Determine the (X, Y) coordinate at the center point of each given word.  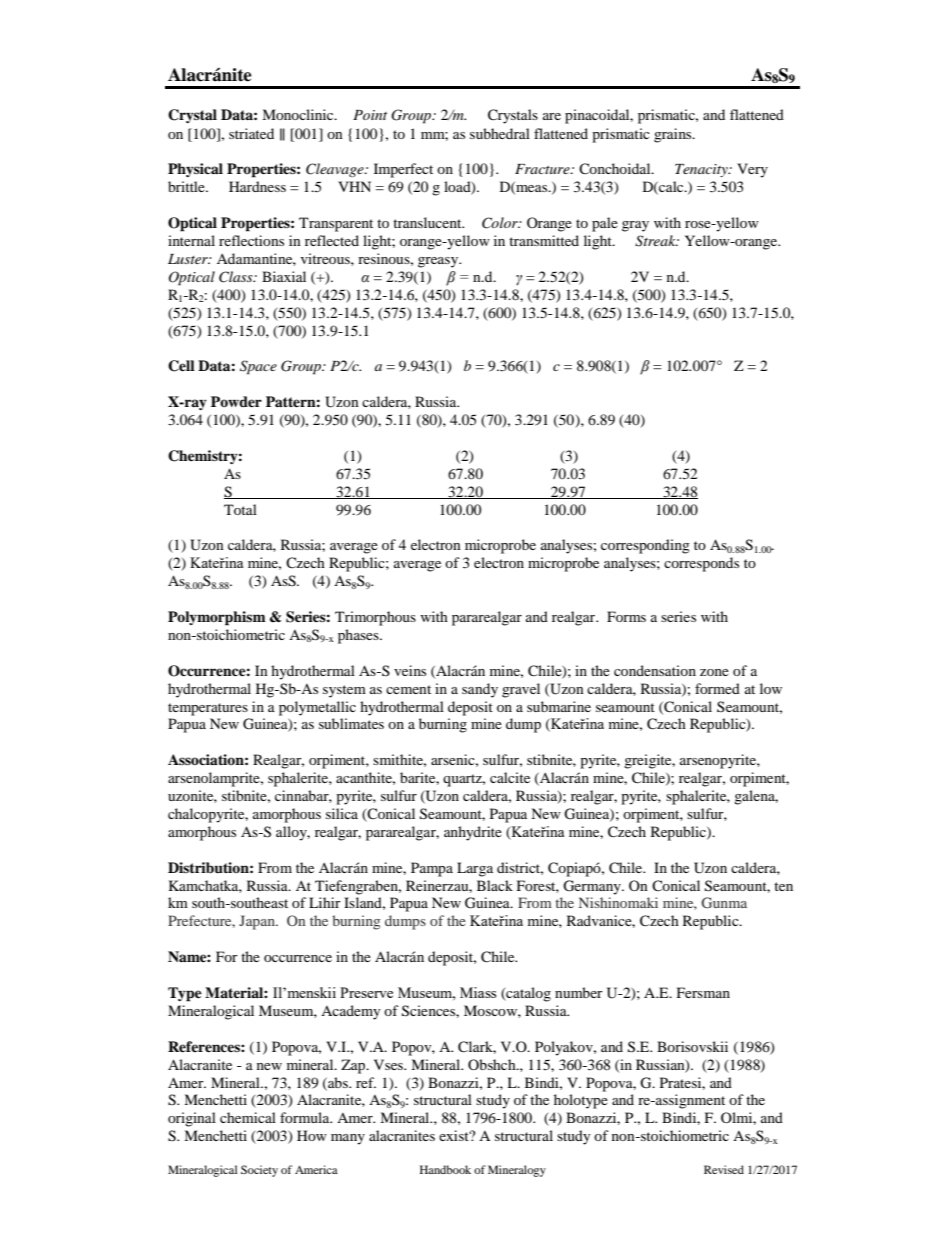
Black (495, 885)
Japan (258, 922)
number (579, 992)
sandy (480, 690)
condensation (655, 670)
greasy (439, 262)
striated (251, 133)
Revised (724, 1169)
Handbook (445, 1169)
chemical (248, 1117)
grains (674, 135)
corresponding (645, 546)
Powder (236, 401)
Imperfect (403, 170)
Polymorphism (217, 618)
